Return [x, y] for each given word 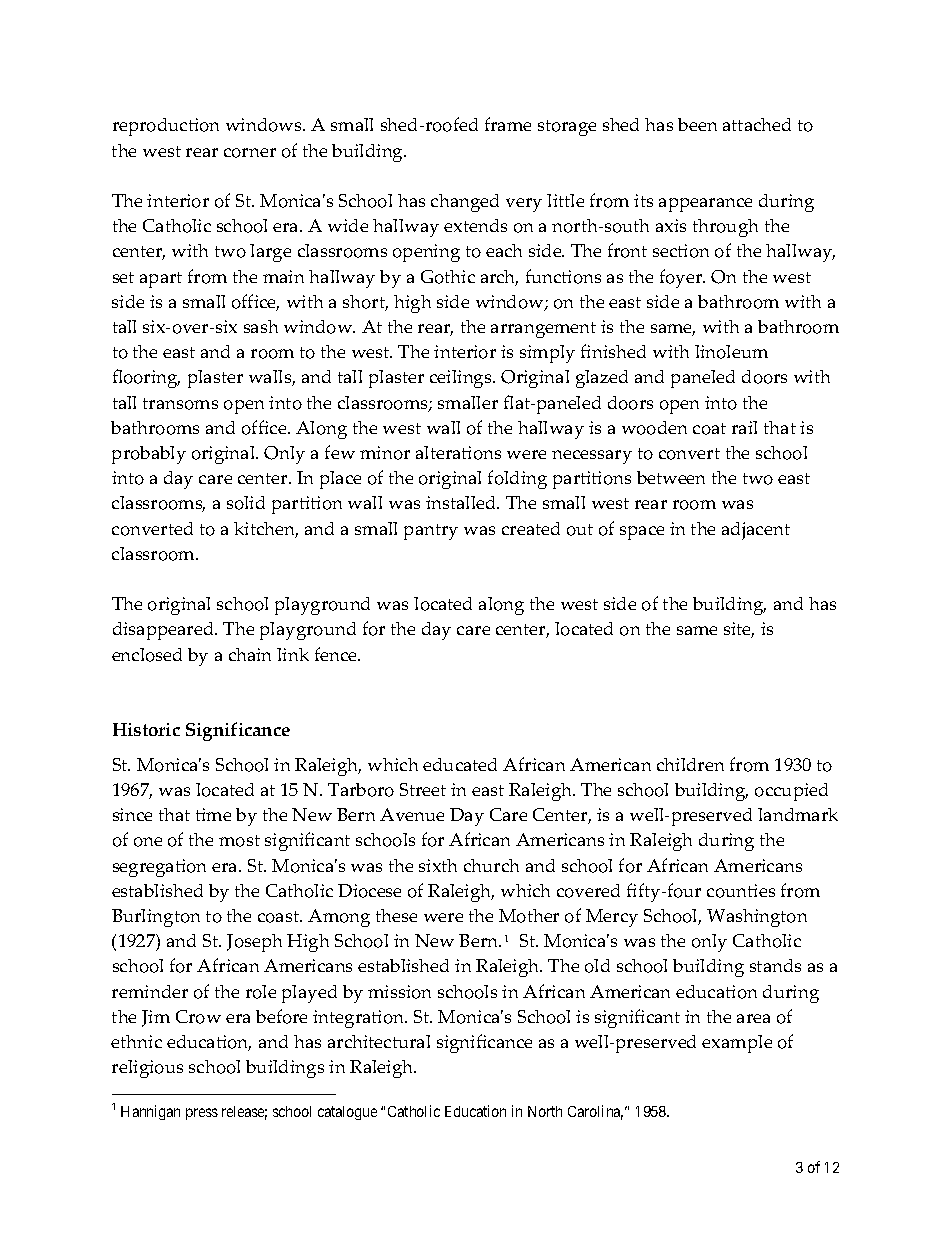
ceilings [462, 379]
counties [741, 891]
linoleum [731, 352]
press [202, 1114]
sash [261, 326]
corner [250, 153]
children [690, 764]
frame [508, 124]
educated [460, 764]
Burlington [156, 918]
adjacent [756, 531]
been [697, 124]
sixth [438, 865]
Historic [146, 729]
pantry [431, 532]
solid [246, 503]
